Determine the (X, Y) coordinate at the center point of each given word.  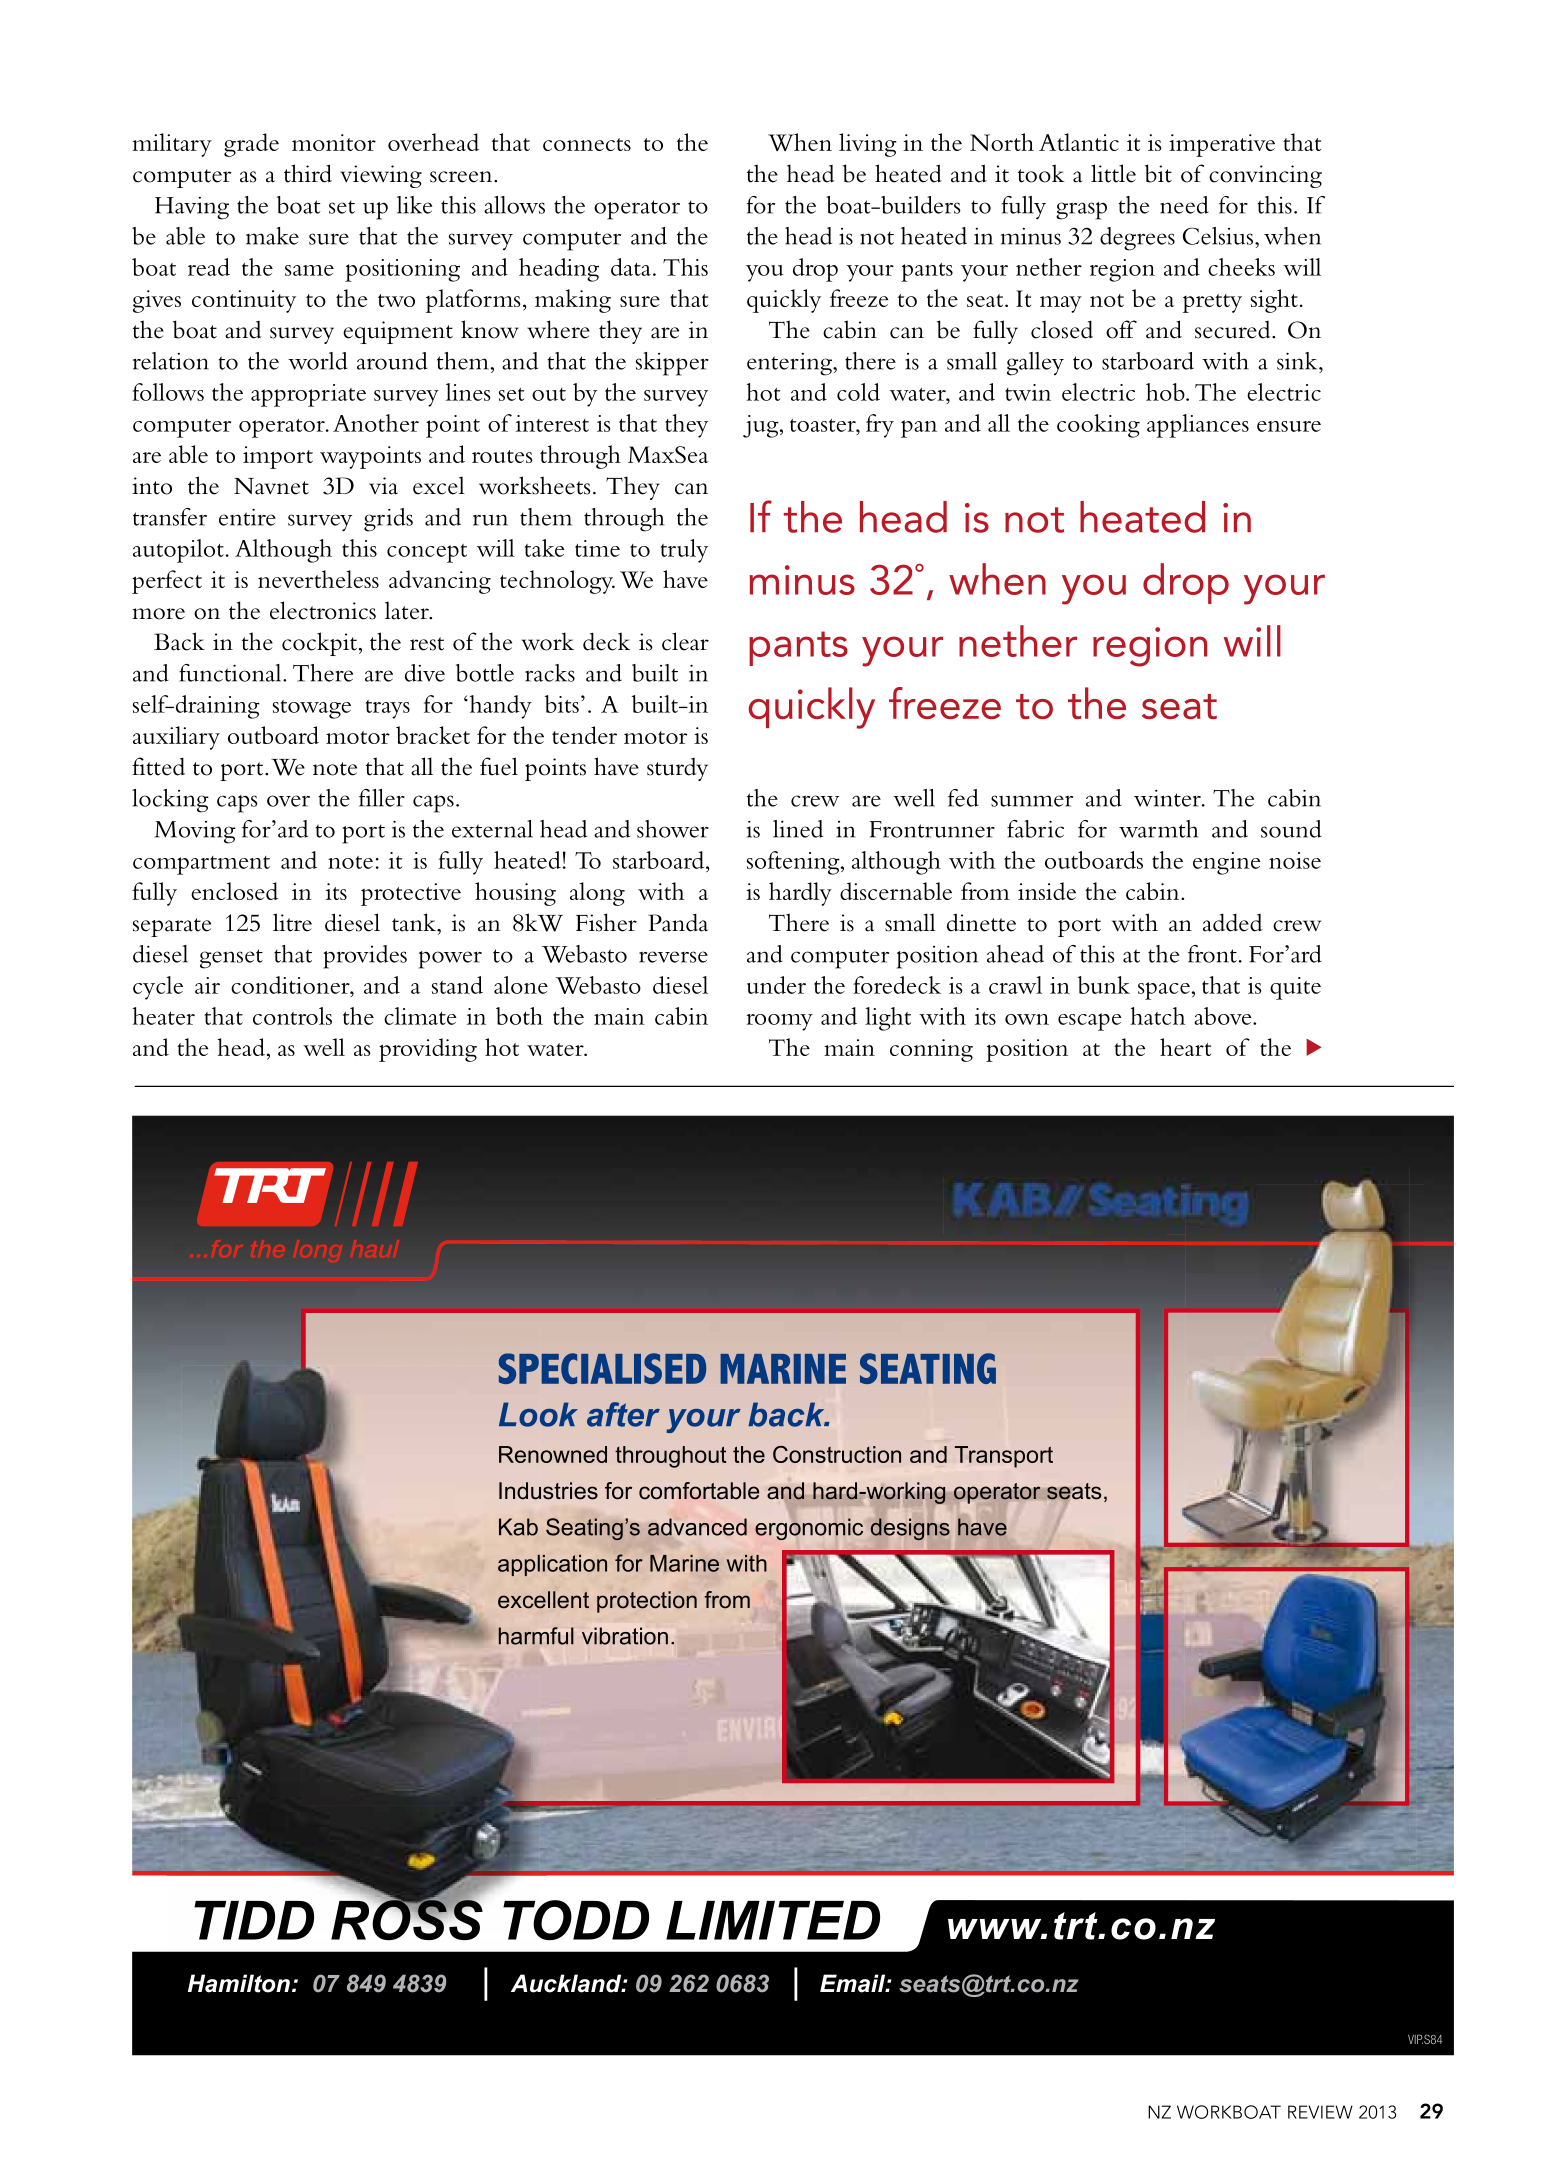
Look (538, 1414)
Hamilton (239, 1983)
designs (910, 1529)
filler (382, 798)
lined (798, 829)
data (631, 267)
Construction (837, 1454)
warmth (1158, 829)
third (308, 173)
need (1184, 205)
